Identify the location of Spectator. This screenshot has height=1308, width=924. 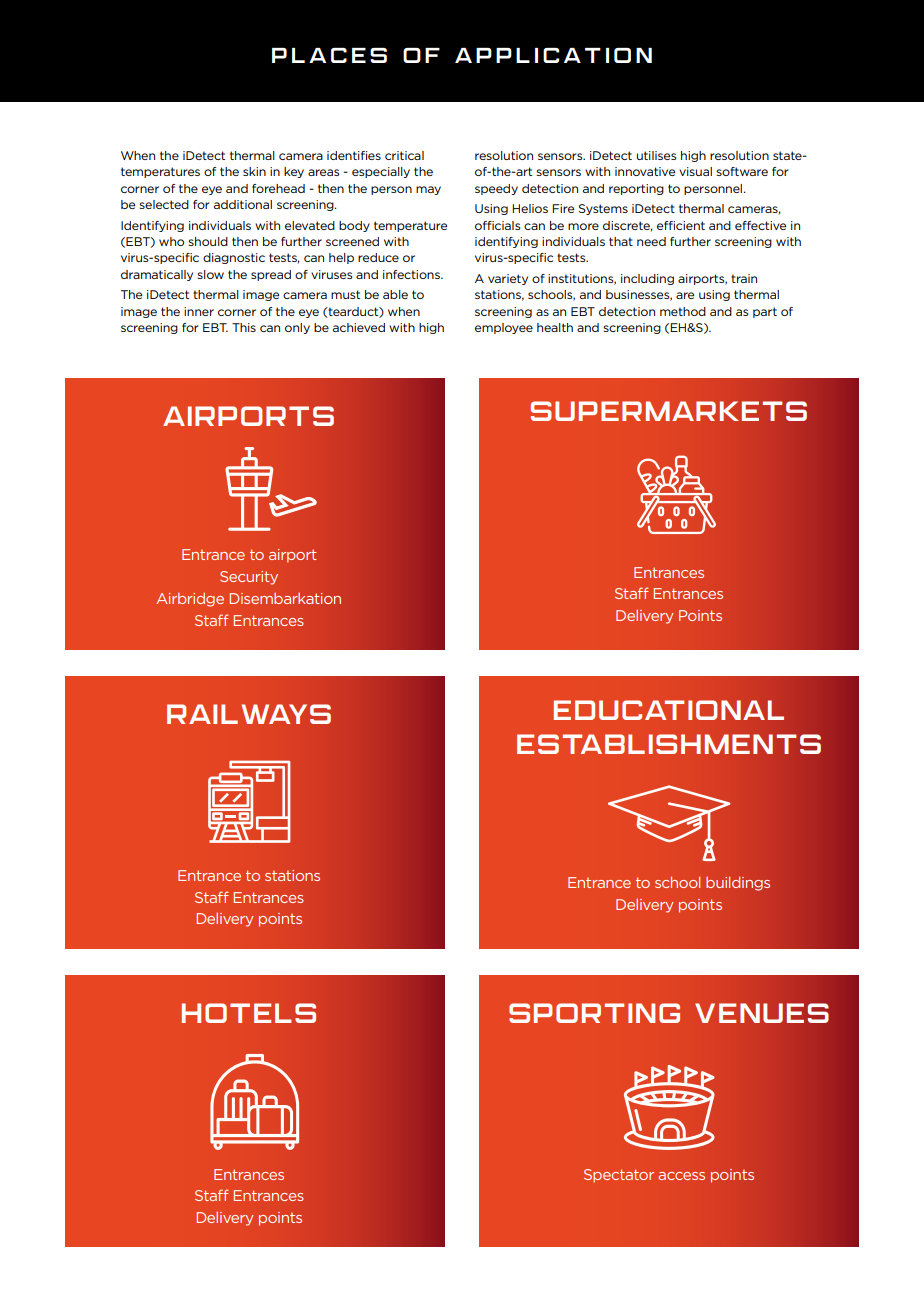
(619, 1176).
